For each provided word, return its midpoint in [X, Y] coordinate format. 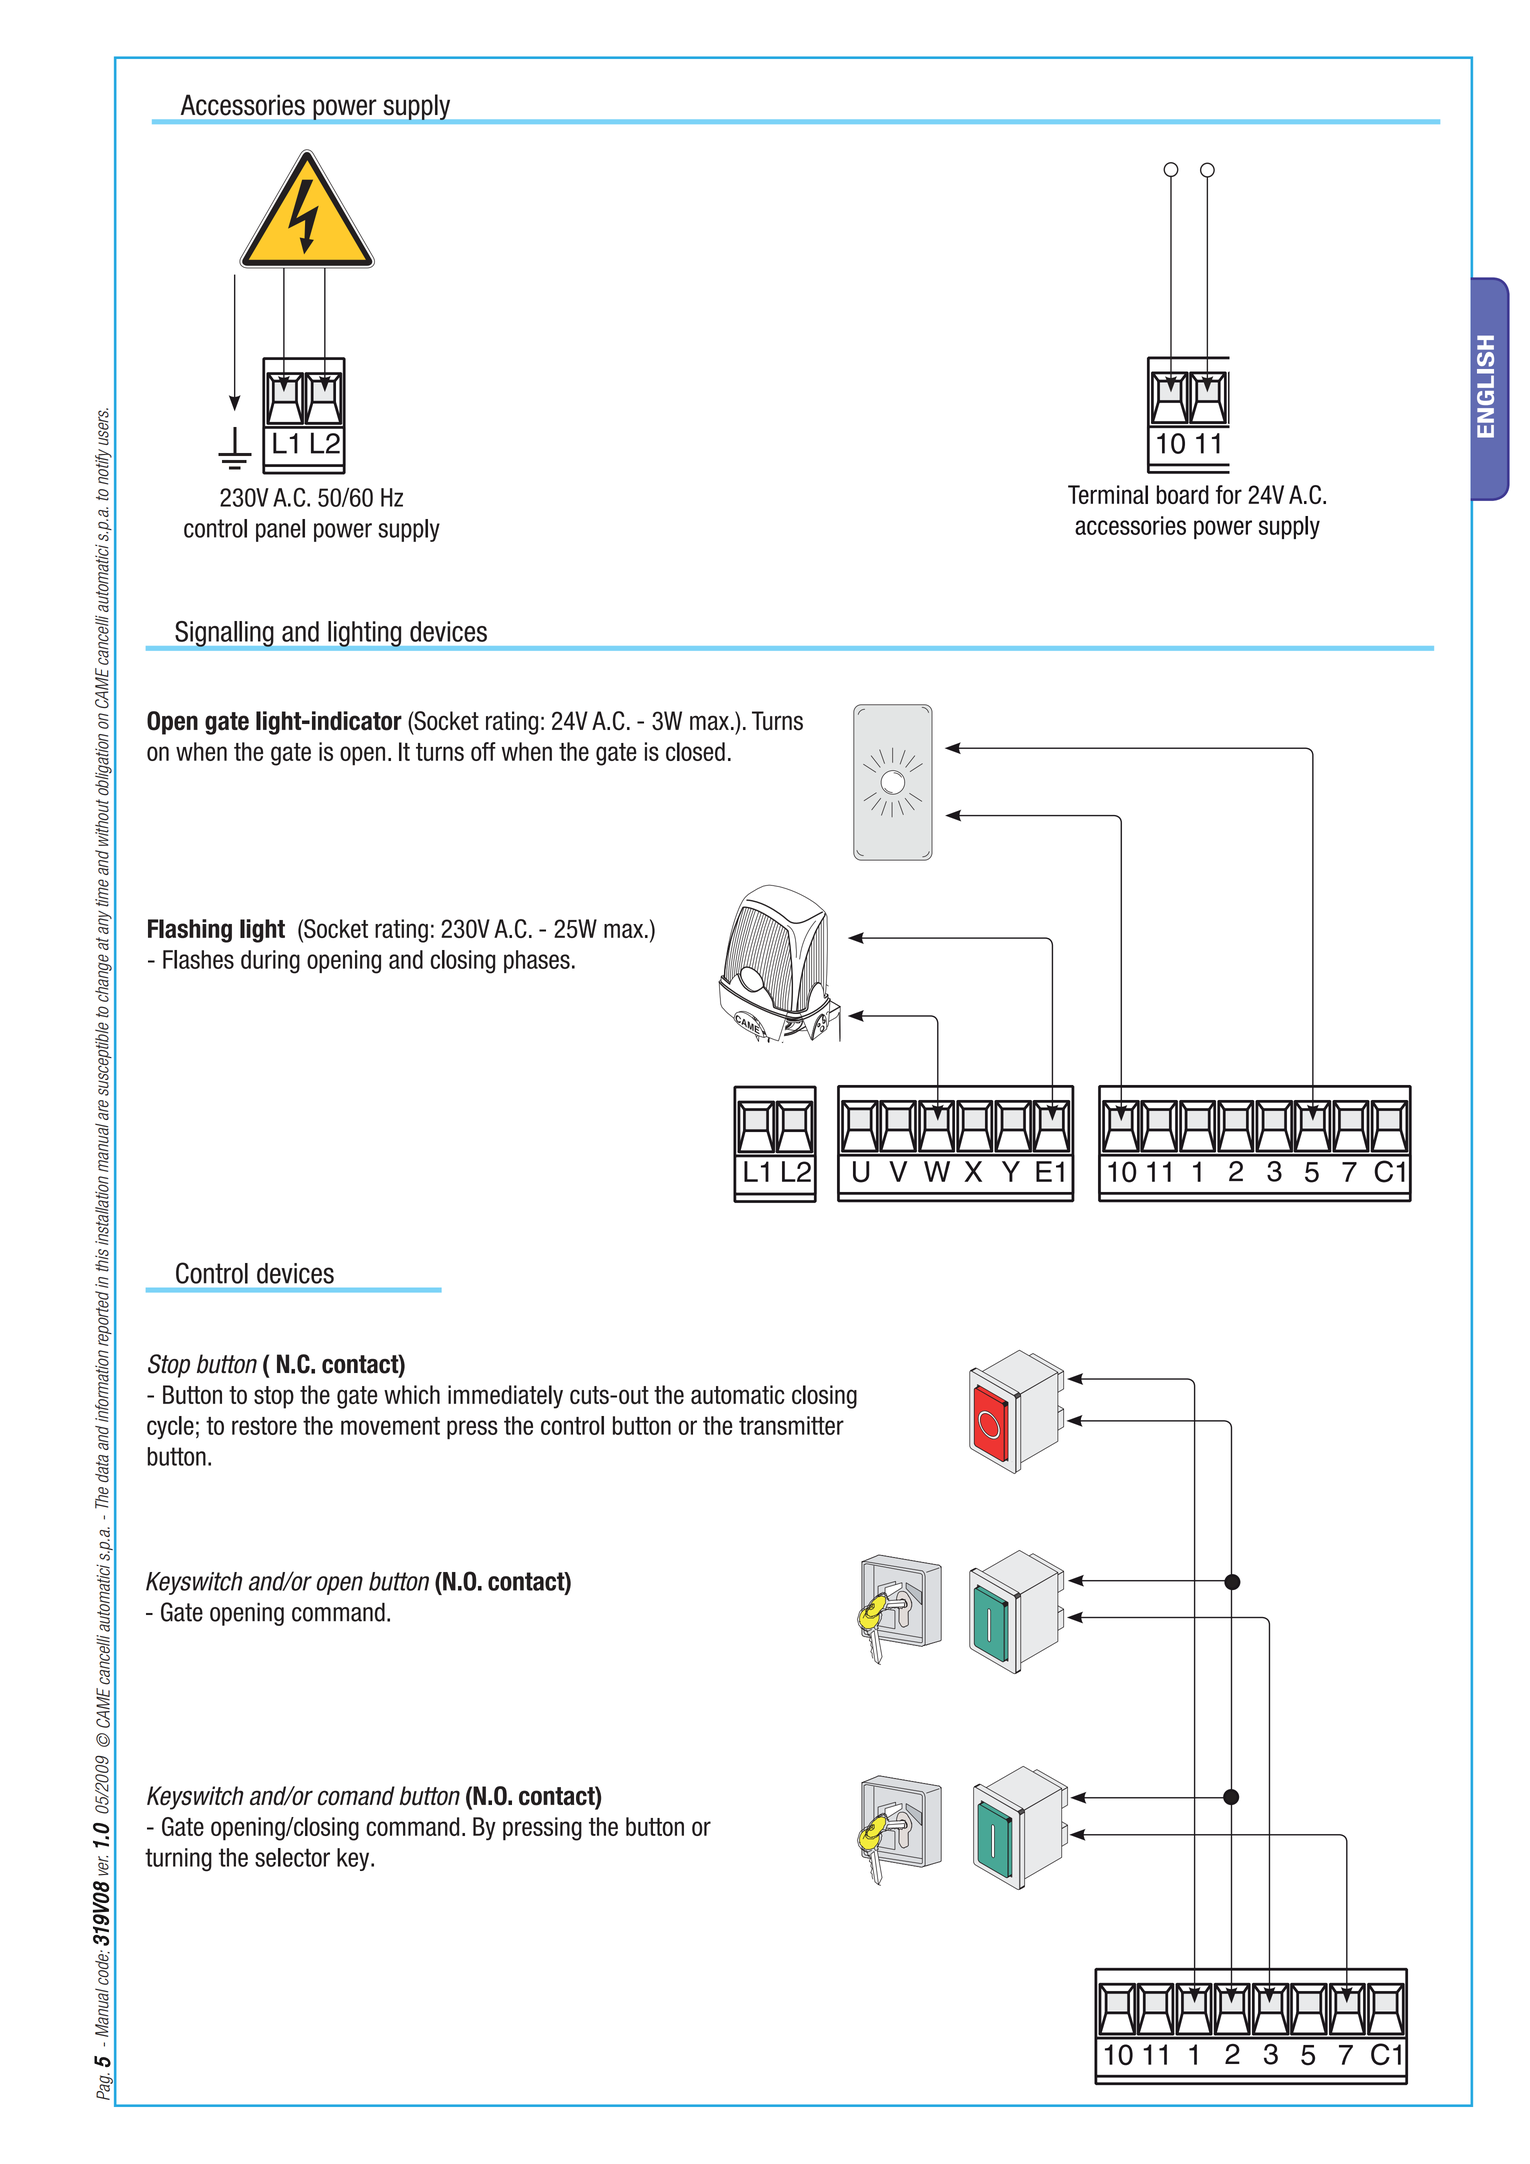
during [270, 962]
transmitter [791, 1425]
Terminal [1108, 494]
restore [264, 1426]
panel [280, 530]
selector [292, 1857]
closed [695, 751]
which [412, 1394]
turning [178, 1860]
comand [356, 1796]
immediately [505, 1397]
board [1183, 494]
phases [537, 961]
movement [390, 1426]
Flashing [190, 931]
